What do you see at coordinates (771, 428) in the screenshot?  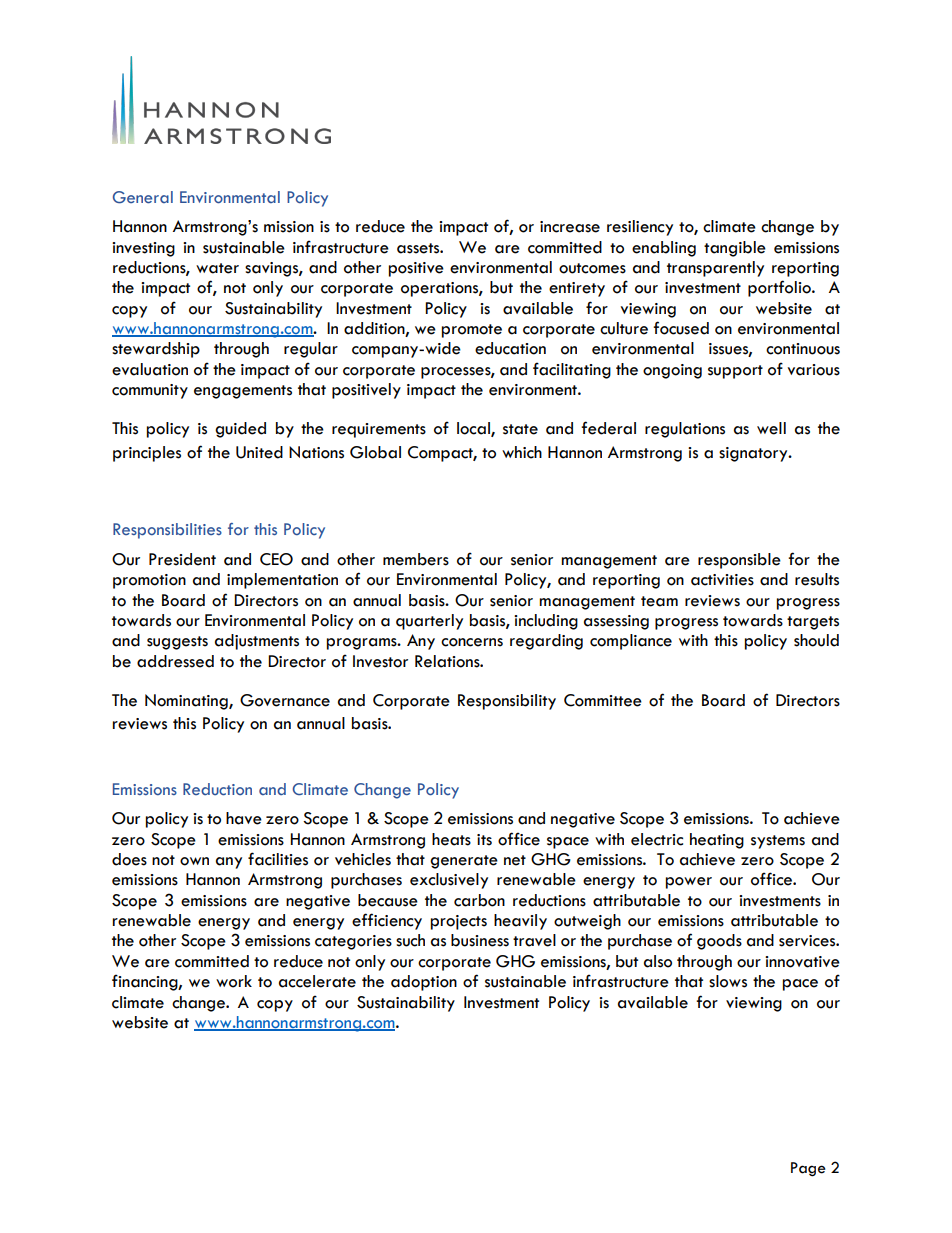 I see `well` at bounding box center [771, 428].
